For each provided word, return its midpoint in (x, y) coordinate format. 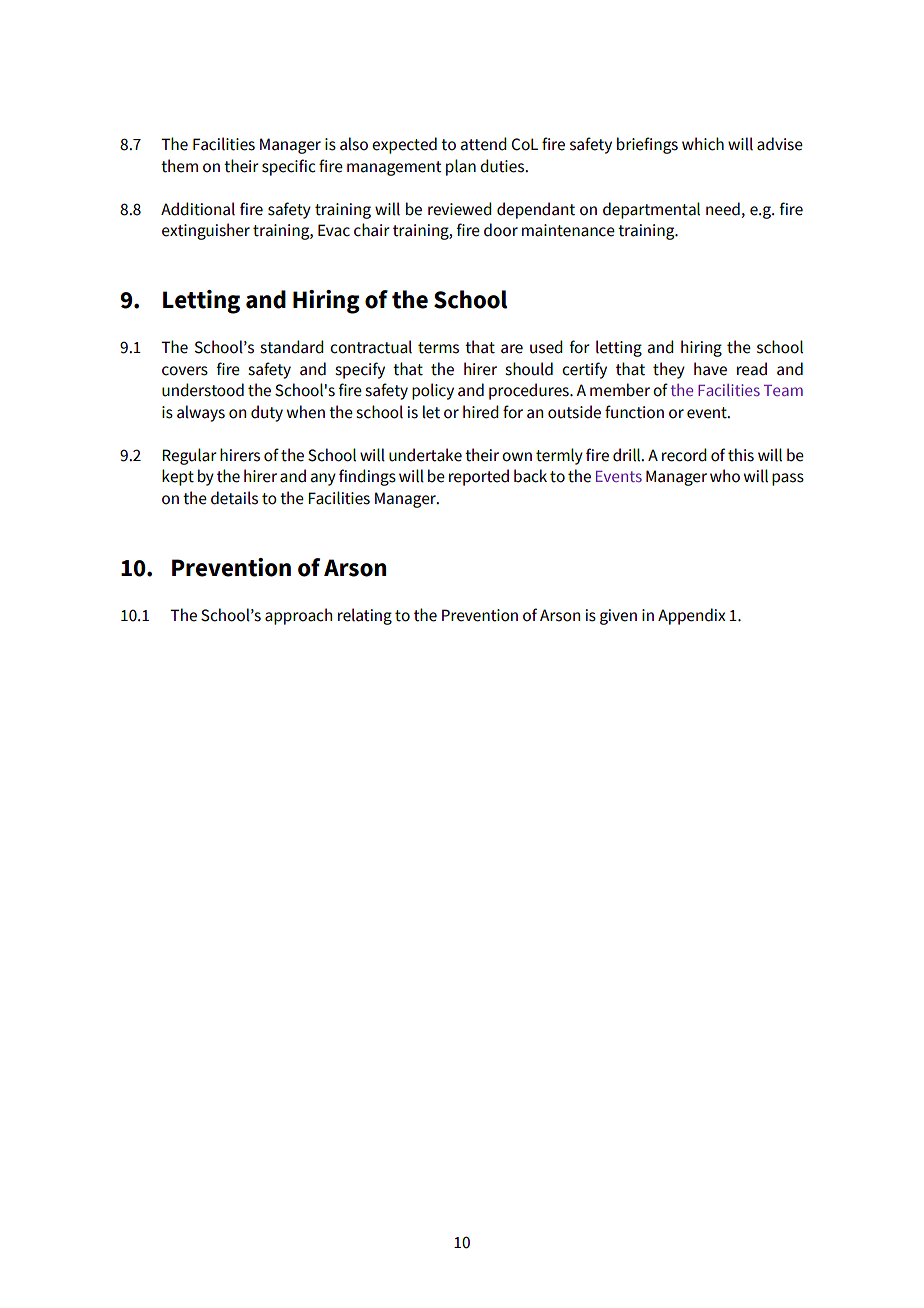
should (529, 369)
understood (203, 390)
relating (365, 616)
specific (289, 167)
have (710, 369)
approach (298, 616)
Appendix (692, 616)
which (703, 144)
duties (503, 166)
